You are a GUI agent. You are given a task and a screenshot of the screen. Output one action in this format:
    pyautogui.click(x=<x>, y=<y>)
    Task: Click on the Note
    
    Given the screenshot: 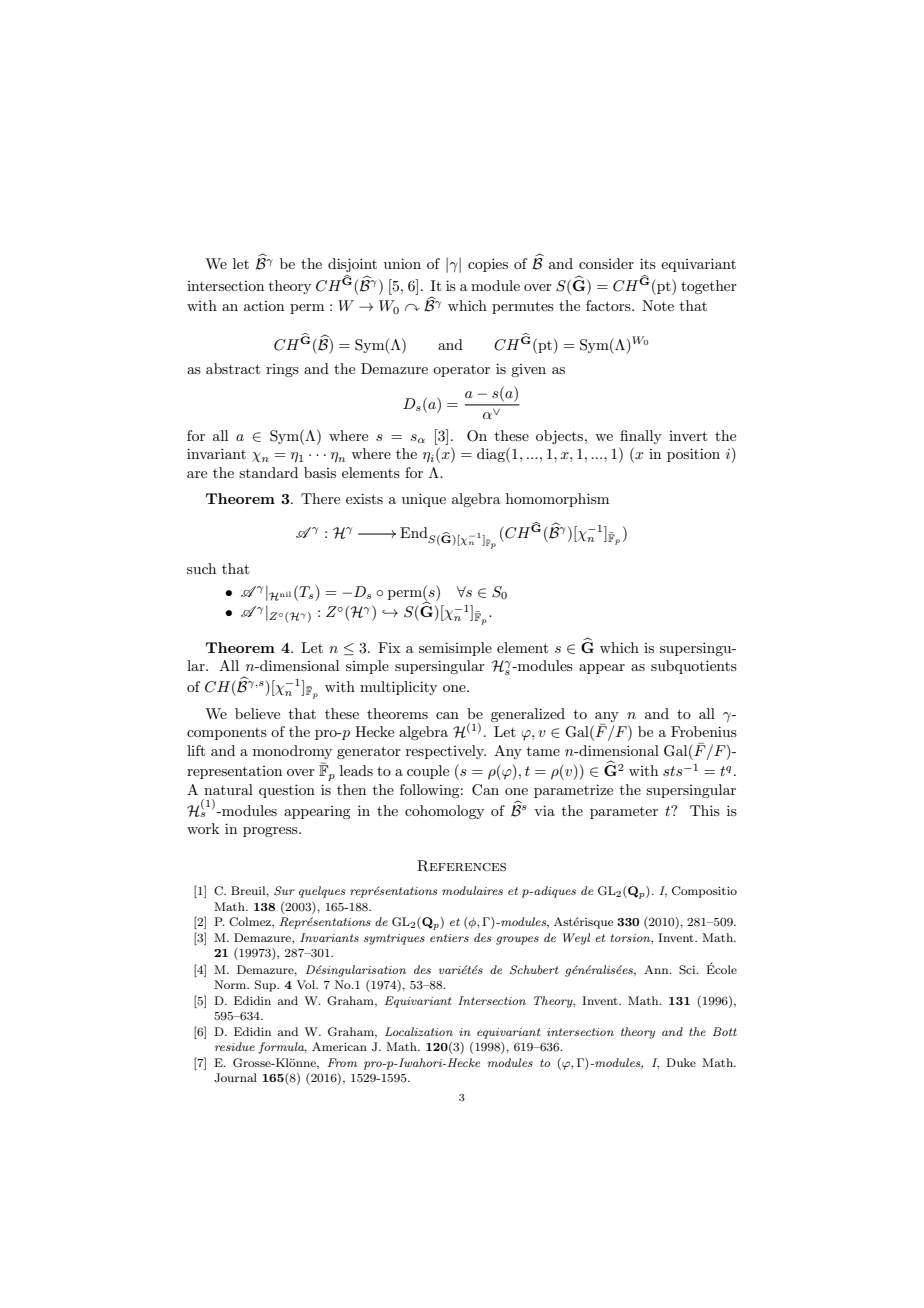 What is the action you would take?
    pyautogui.click(x=658, y=305)
